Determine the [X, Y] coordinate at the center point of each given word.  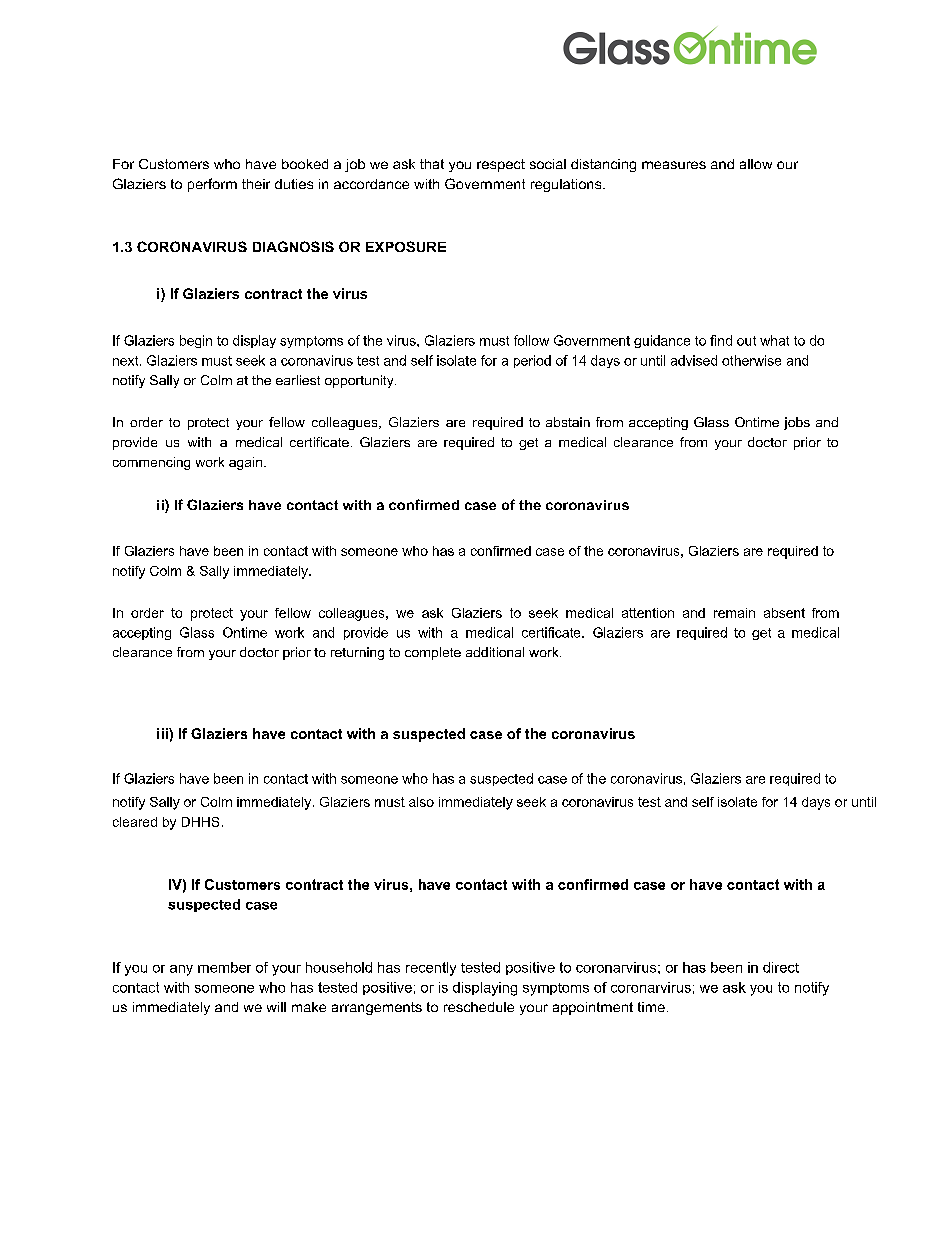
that [432, 164]
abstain [568, 422]
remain [734, 613]
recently [431, 969]
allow [756, 164]
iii [163, 733]
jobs [797, 423]
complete [433, 653]
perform [212, 185]
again [245, 463]
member [224, 967]
